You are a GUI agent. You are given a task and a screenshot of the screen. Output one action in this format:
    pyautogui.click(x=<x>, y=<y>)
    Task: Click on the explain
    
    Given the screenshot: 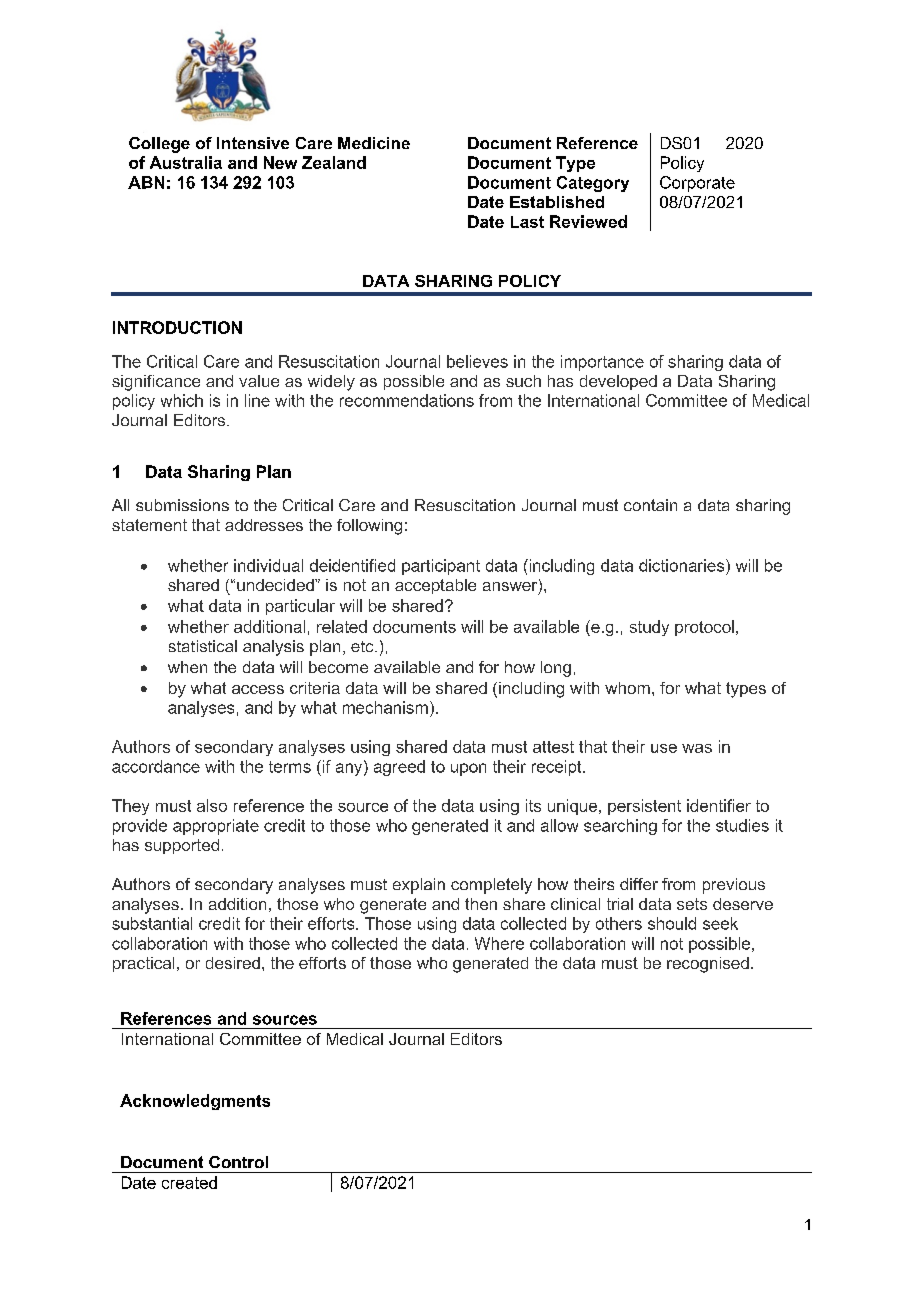 What is the action you would take?
    pyautogui.click(x=419, y=886)
